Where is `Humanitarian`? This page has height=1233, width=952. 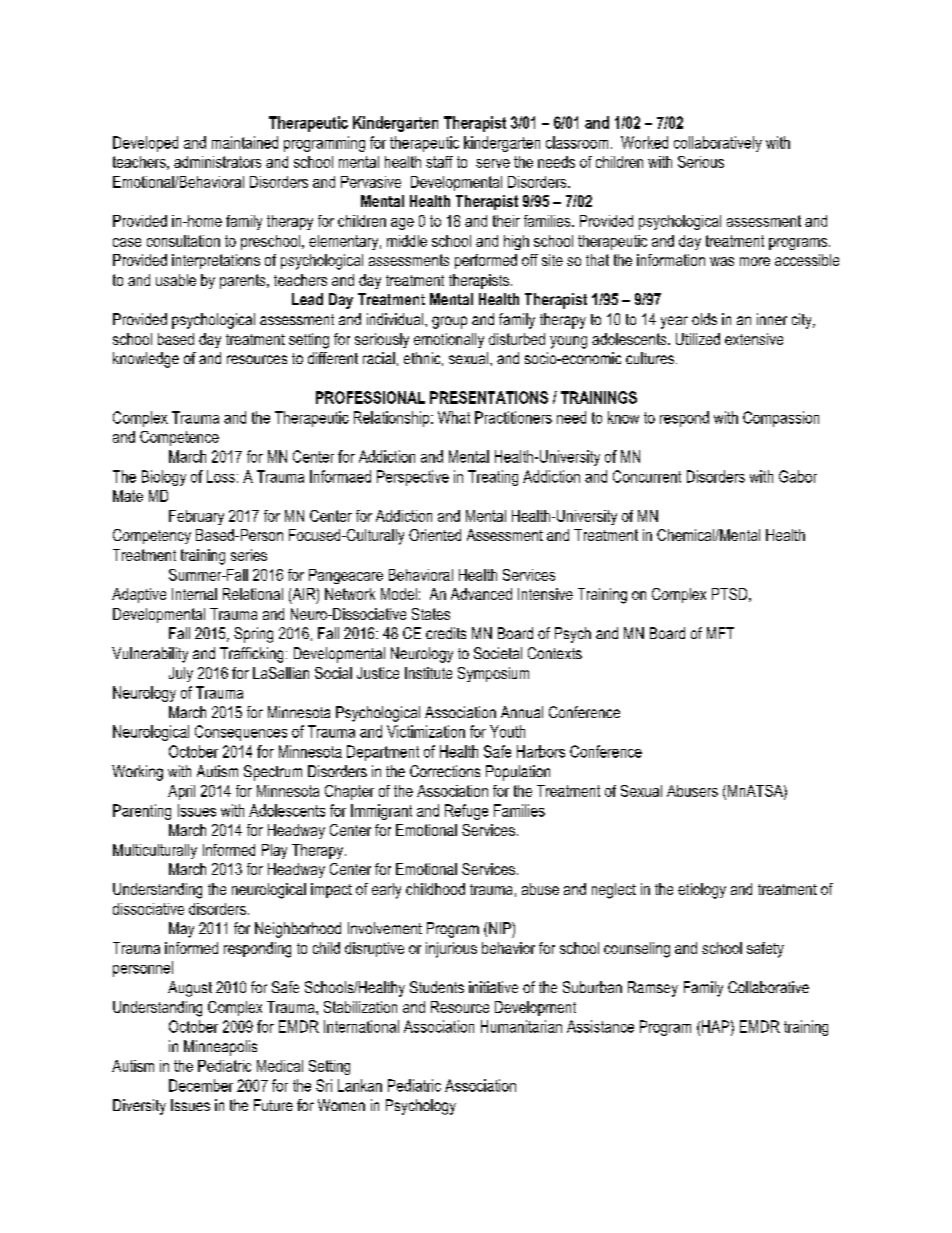 Humanitarian is located at coordinates (521, 1026).
